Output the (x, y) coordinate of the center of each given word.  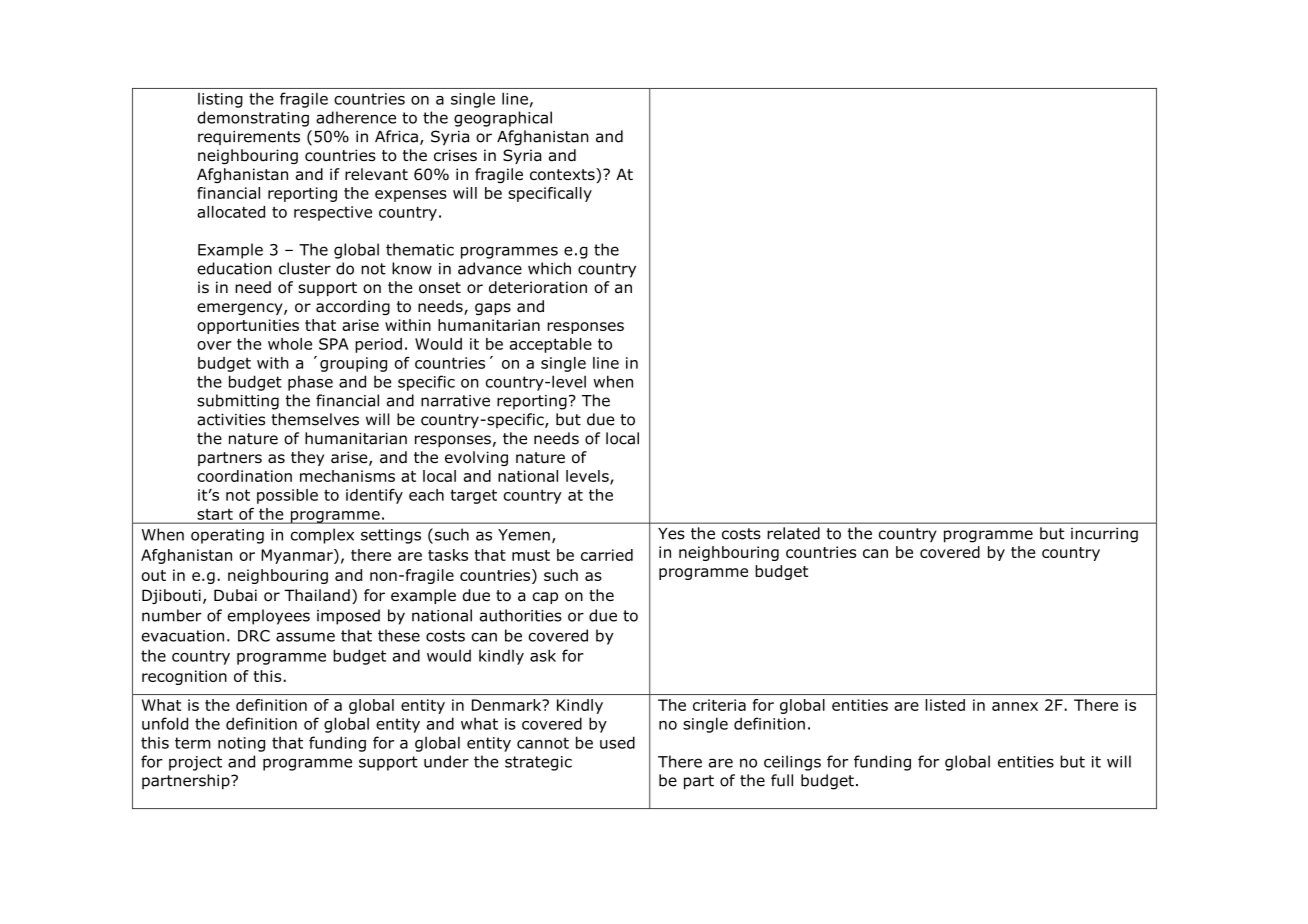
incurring (1104, 535)
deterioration (538, 287)
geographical (503, 119)
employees (269, 617)
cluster (305, 268)
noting (241, 744)
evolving (476, 458)
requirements (249, 138)
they (307, 458)
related (793, 533)
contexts (563, 174)
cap (545, 598)
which (549, 268)
